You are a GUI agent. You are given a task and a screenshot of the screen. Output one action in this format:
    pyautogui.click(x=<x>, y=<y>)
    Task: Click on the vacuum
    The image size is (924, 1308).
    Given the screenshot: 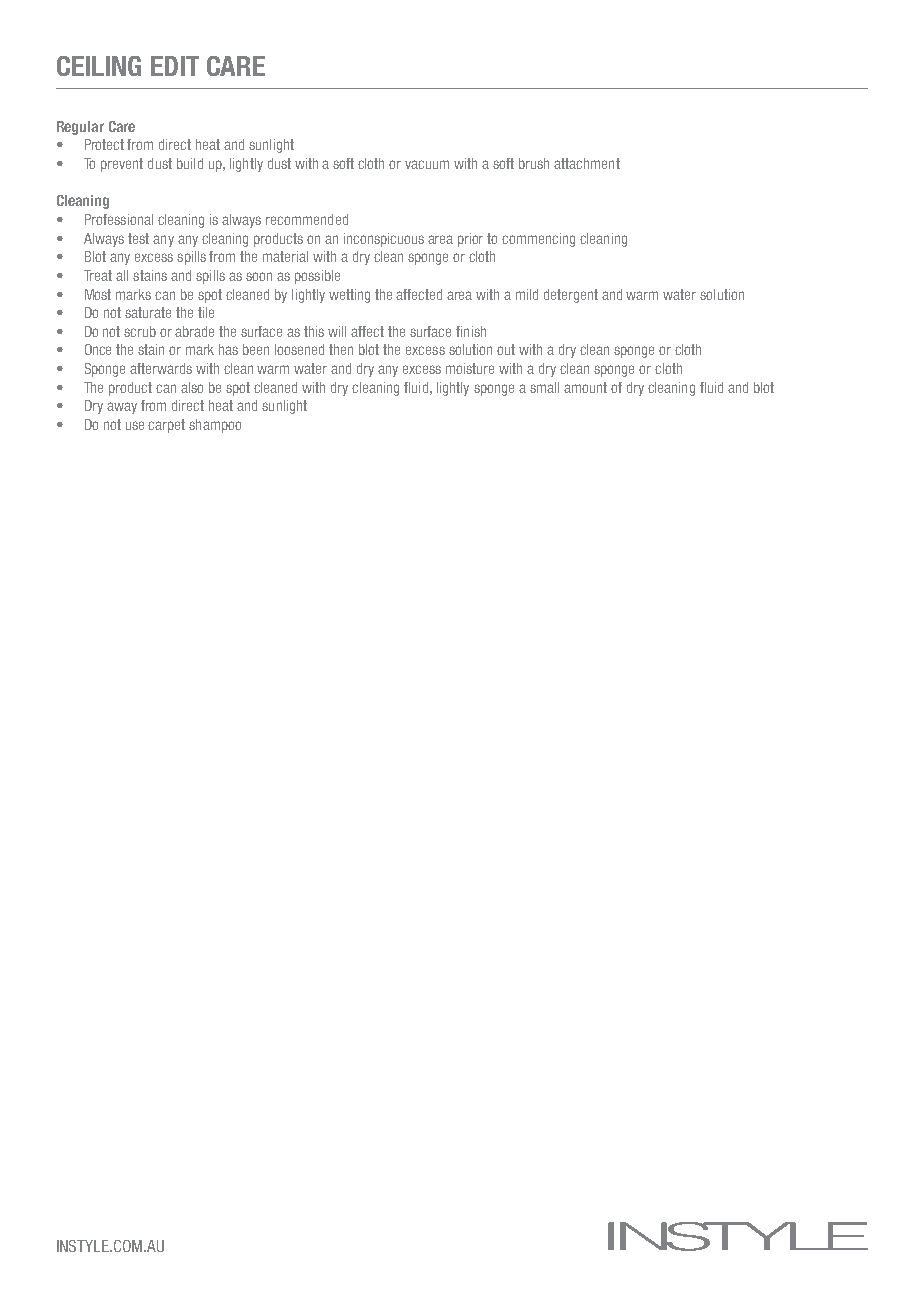 What is the action you would take?
    pyautogui.click(x=427, y=164)
